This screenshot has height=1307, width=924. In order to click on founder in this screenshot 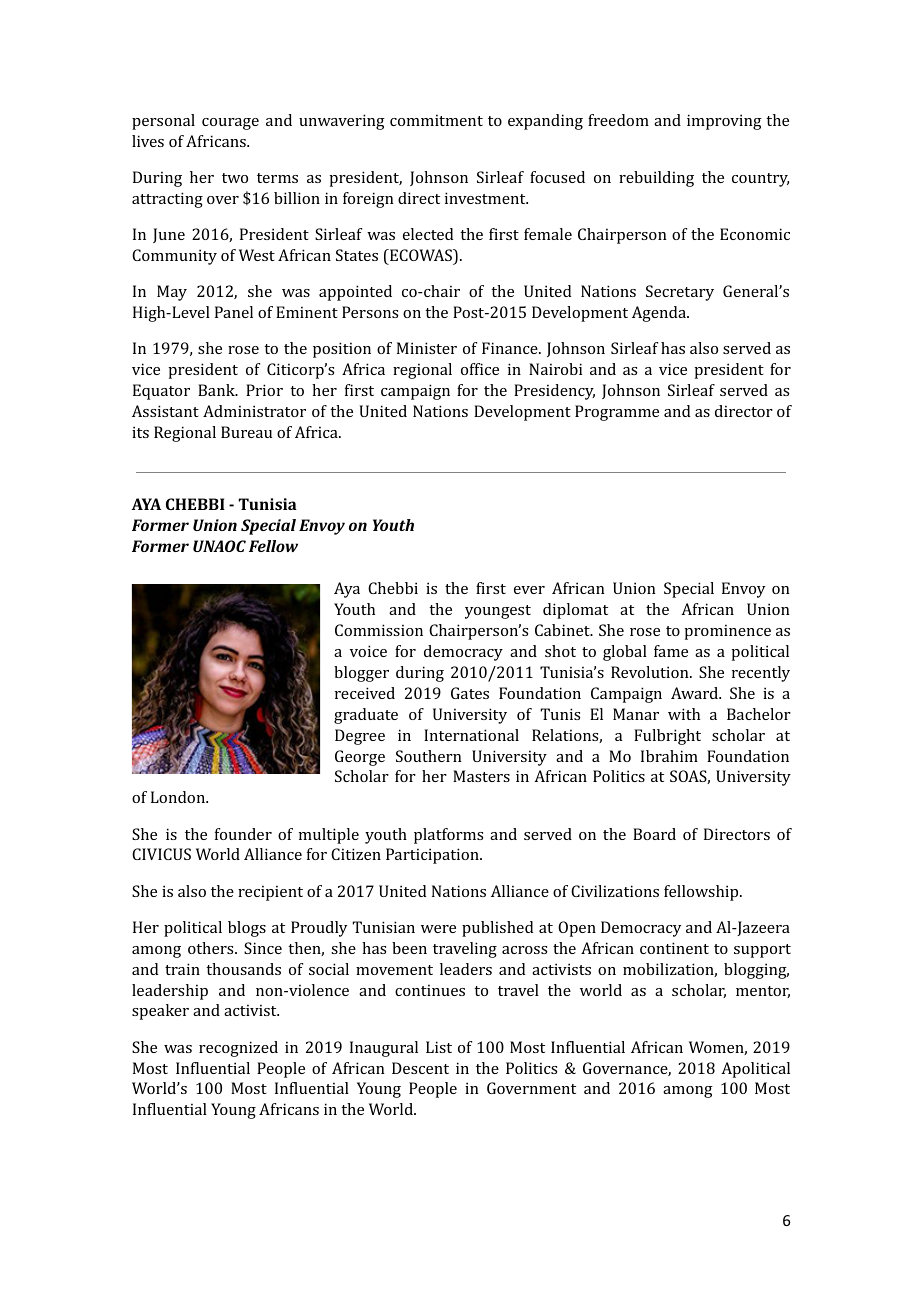, I will do `click(243, 834)`.
